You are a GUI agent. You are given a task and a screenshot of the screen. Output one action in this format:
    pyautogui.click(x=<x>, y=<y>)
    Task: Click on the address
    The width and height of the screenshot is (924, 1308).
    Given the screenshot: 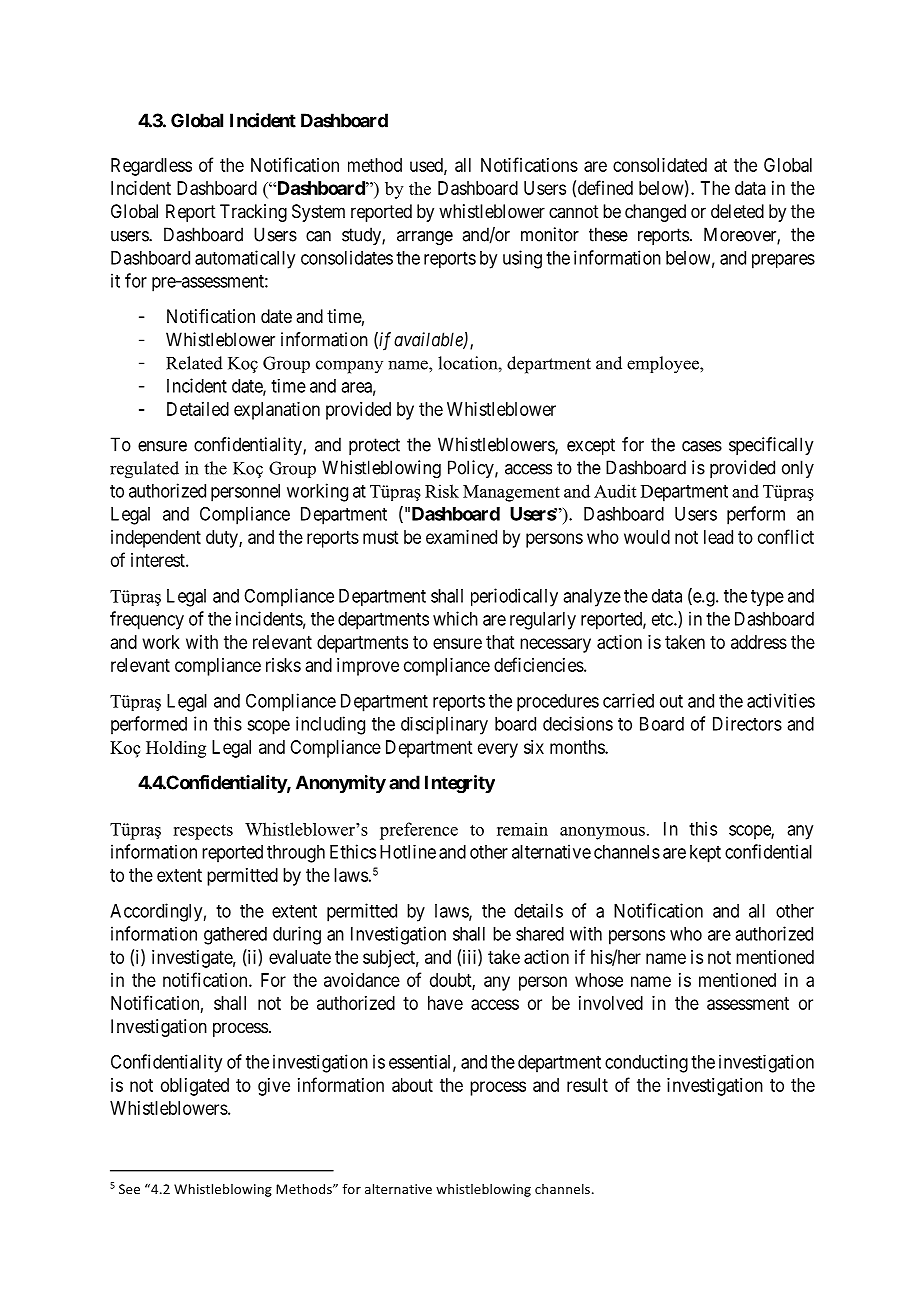 What is the action you would take?
    pyautogui.click(x=759, y=642)
